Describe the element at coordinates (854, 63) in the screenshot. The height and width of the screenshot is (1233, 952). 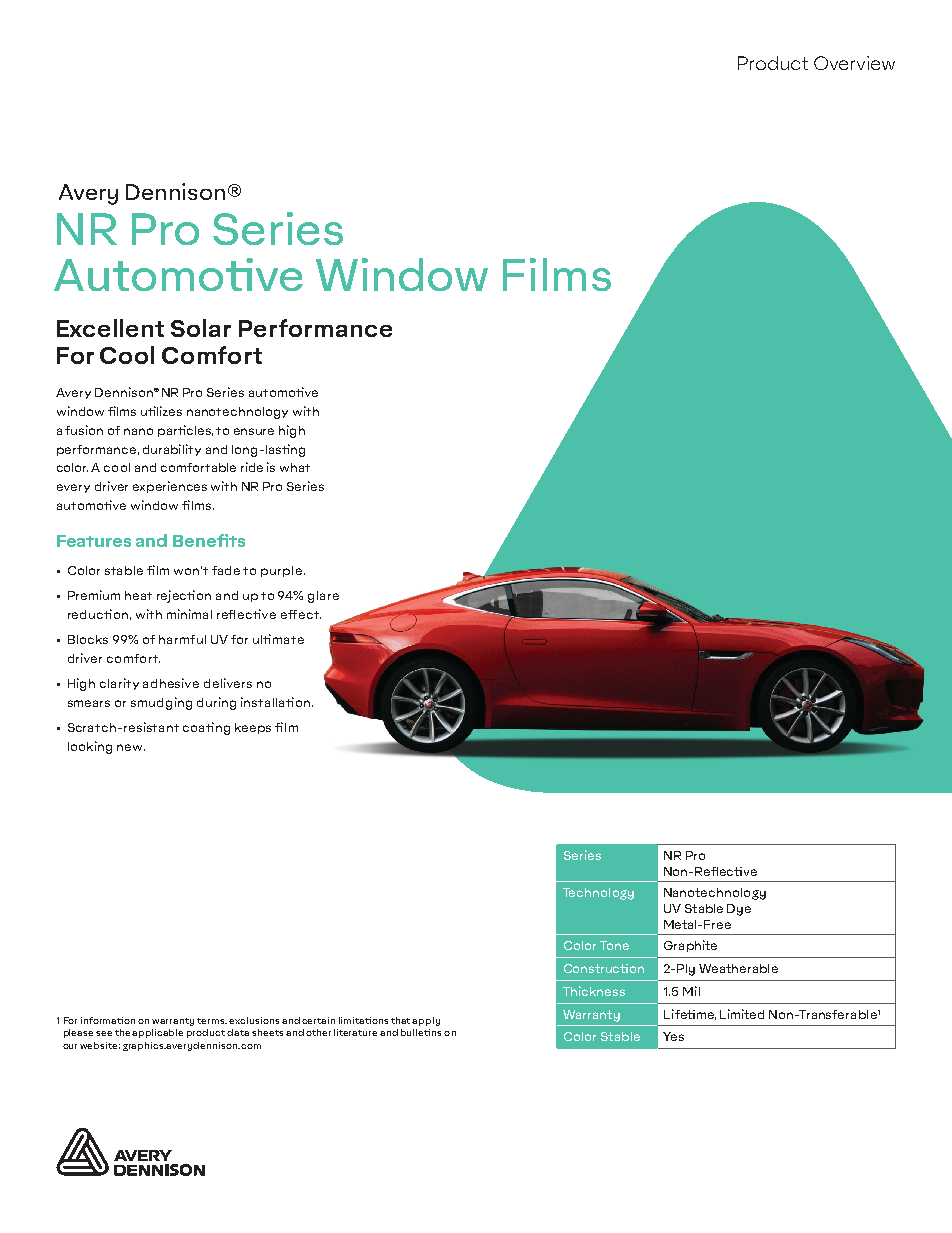
I see `Overview` at that location.
